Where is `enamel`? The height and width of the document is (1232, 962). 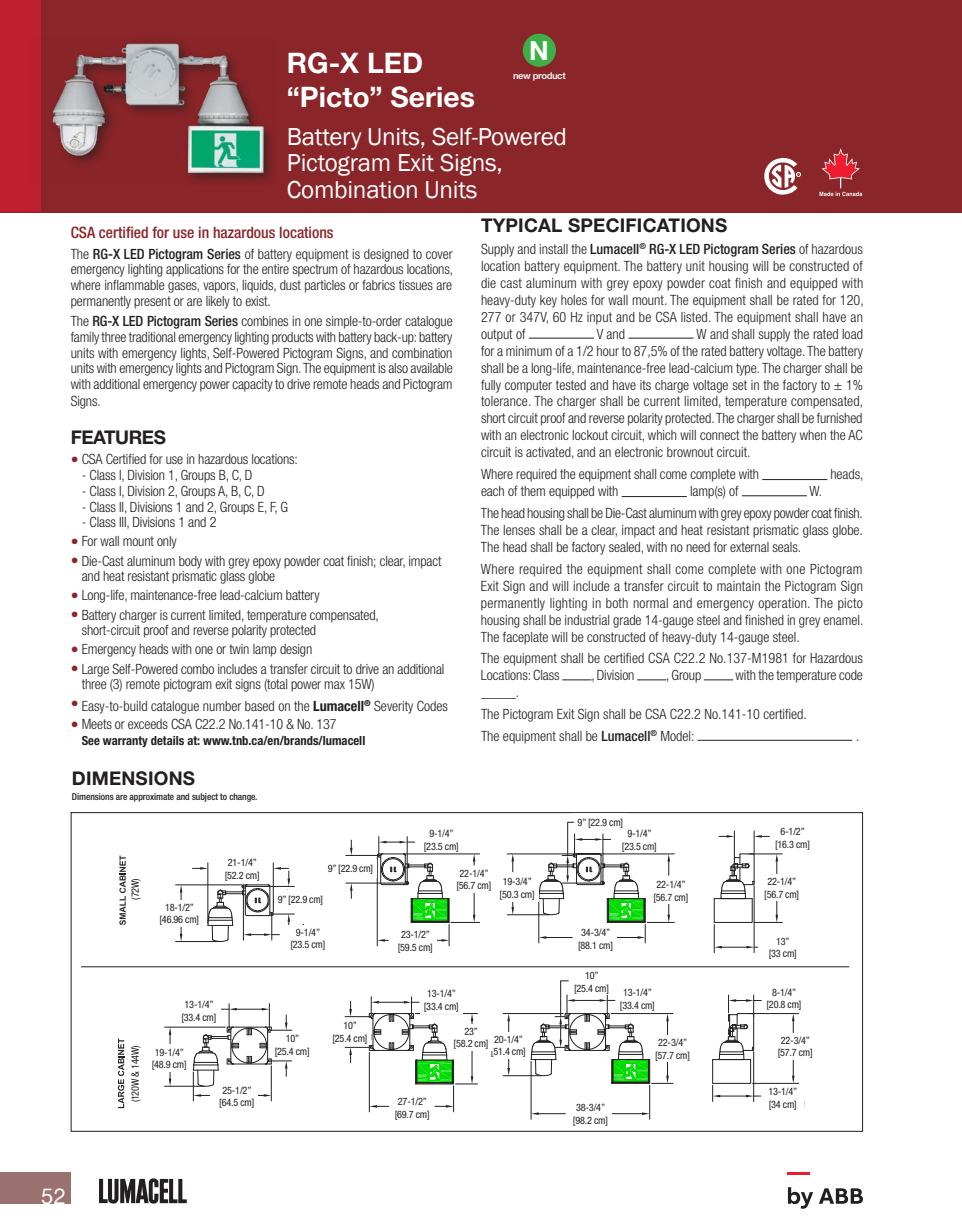 enamel is located at coordinates (842, 620).
